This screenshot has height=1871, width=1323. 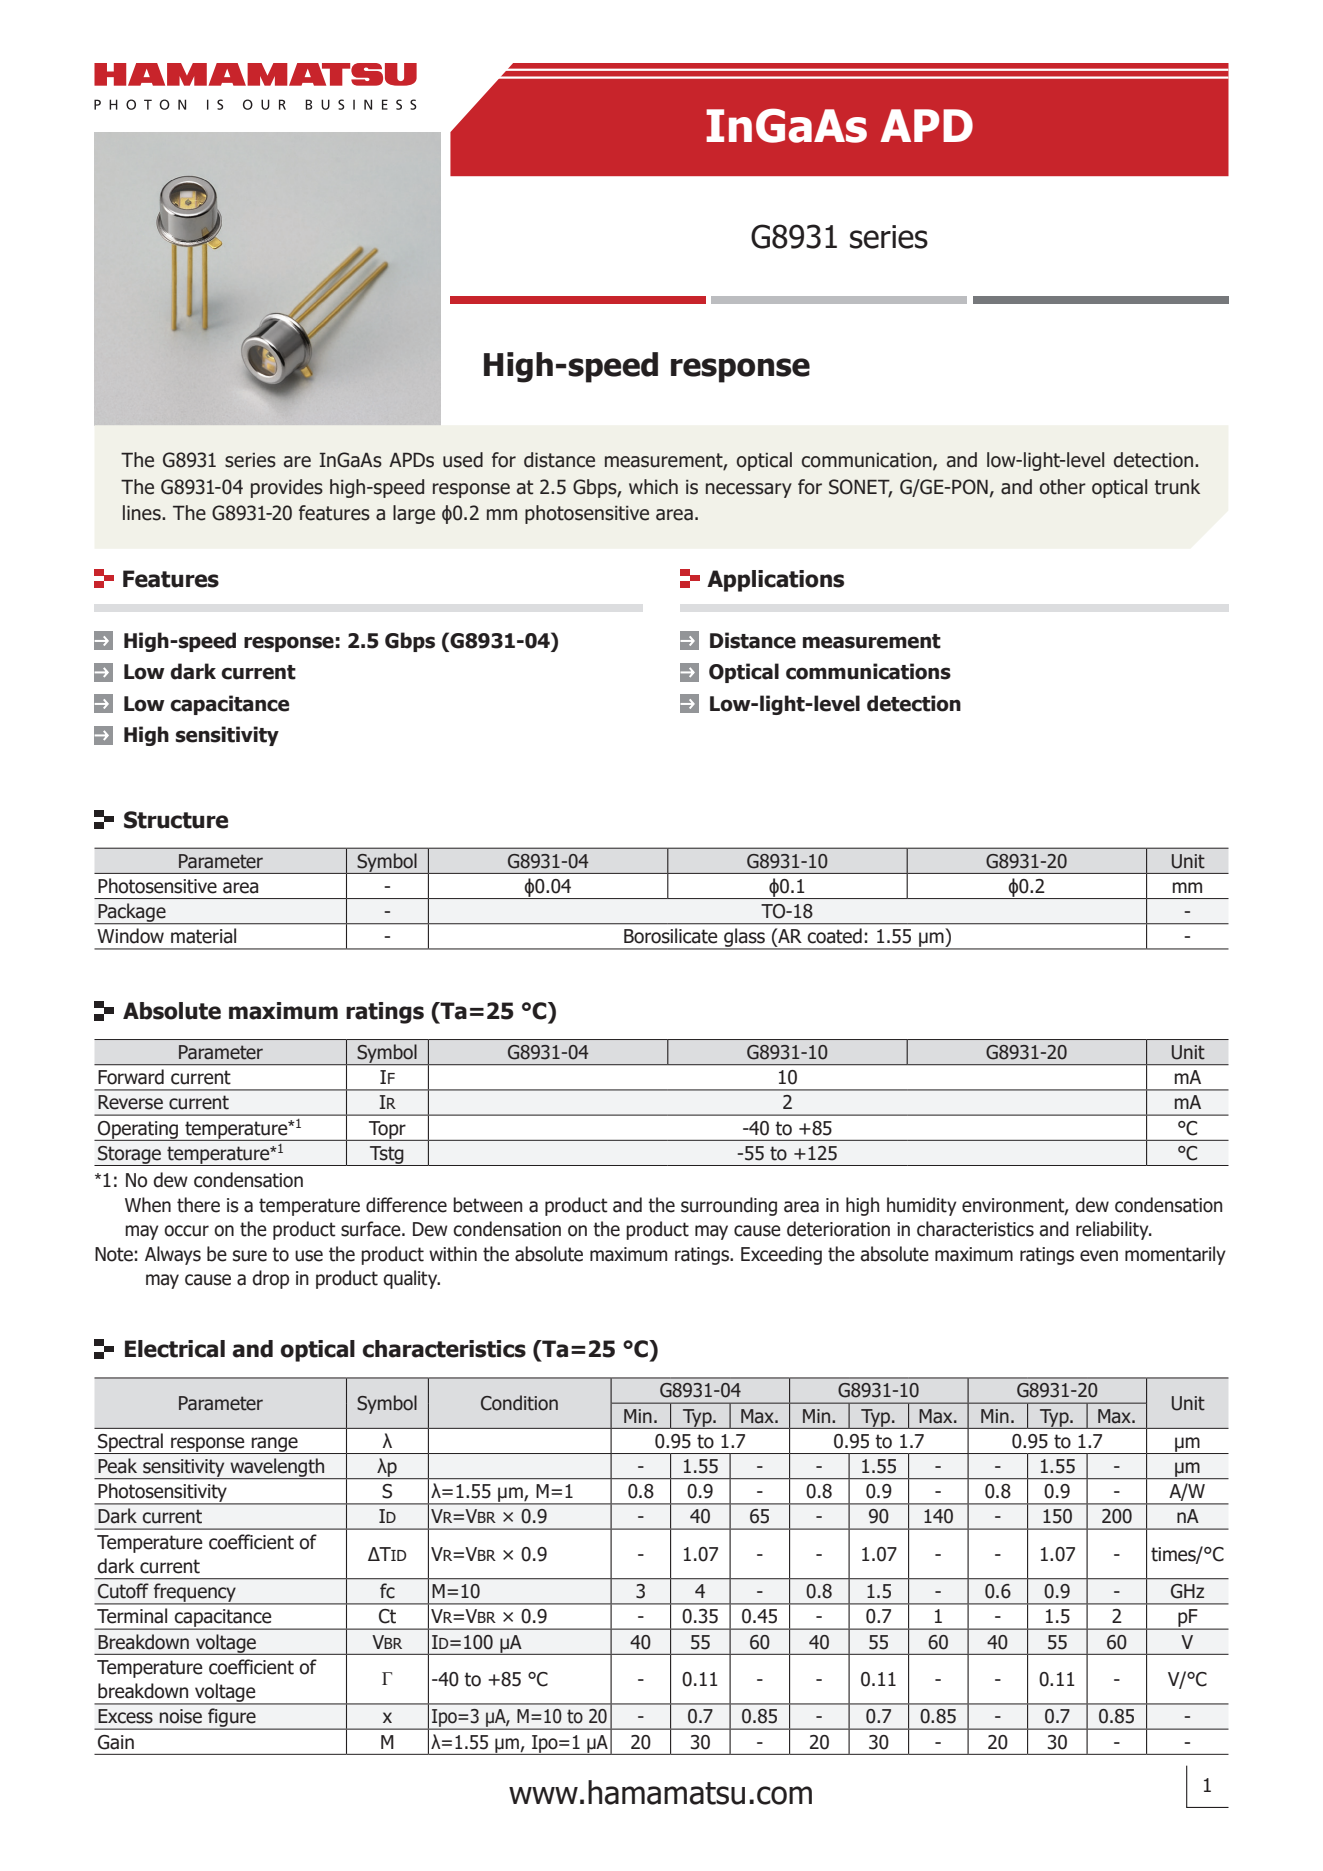 I want to click on coated, so click(x=834, y=936).
